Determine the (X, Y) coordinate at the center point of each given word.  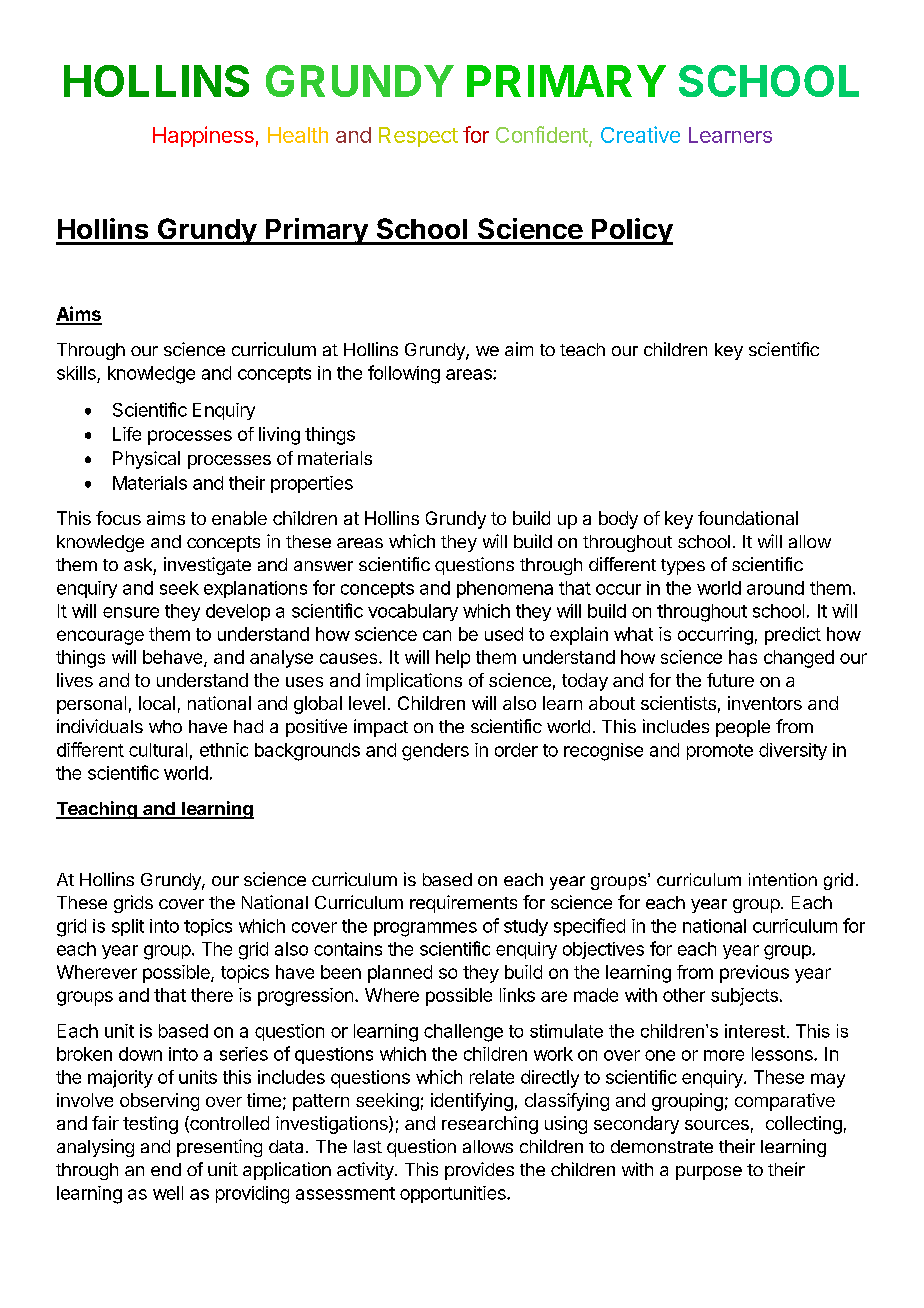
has (743, 657)
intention (783, 879)
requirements (463, 904)
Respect (418, 137)
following (404, 374)
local (157, 703)
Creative (640, 134)
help (453, 659)
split (128, 927)
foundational (748, 518)
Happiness (203, 136)
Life (127, 434)
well (168, 1193)
